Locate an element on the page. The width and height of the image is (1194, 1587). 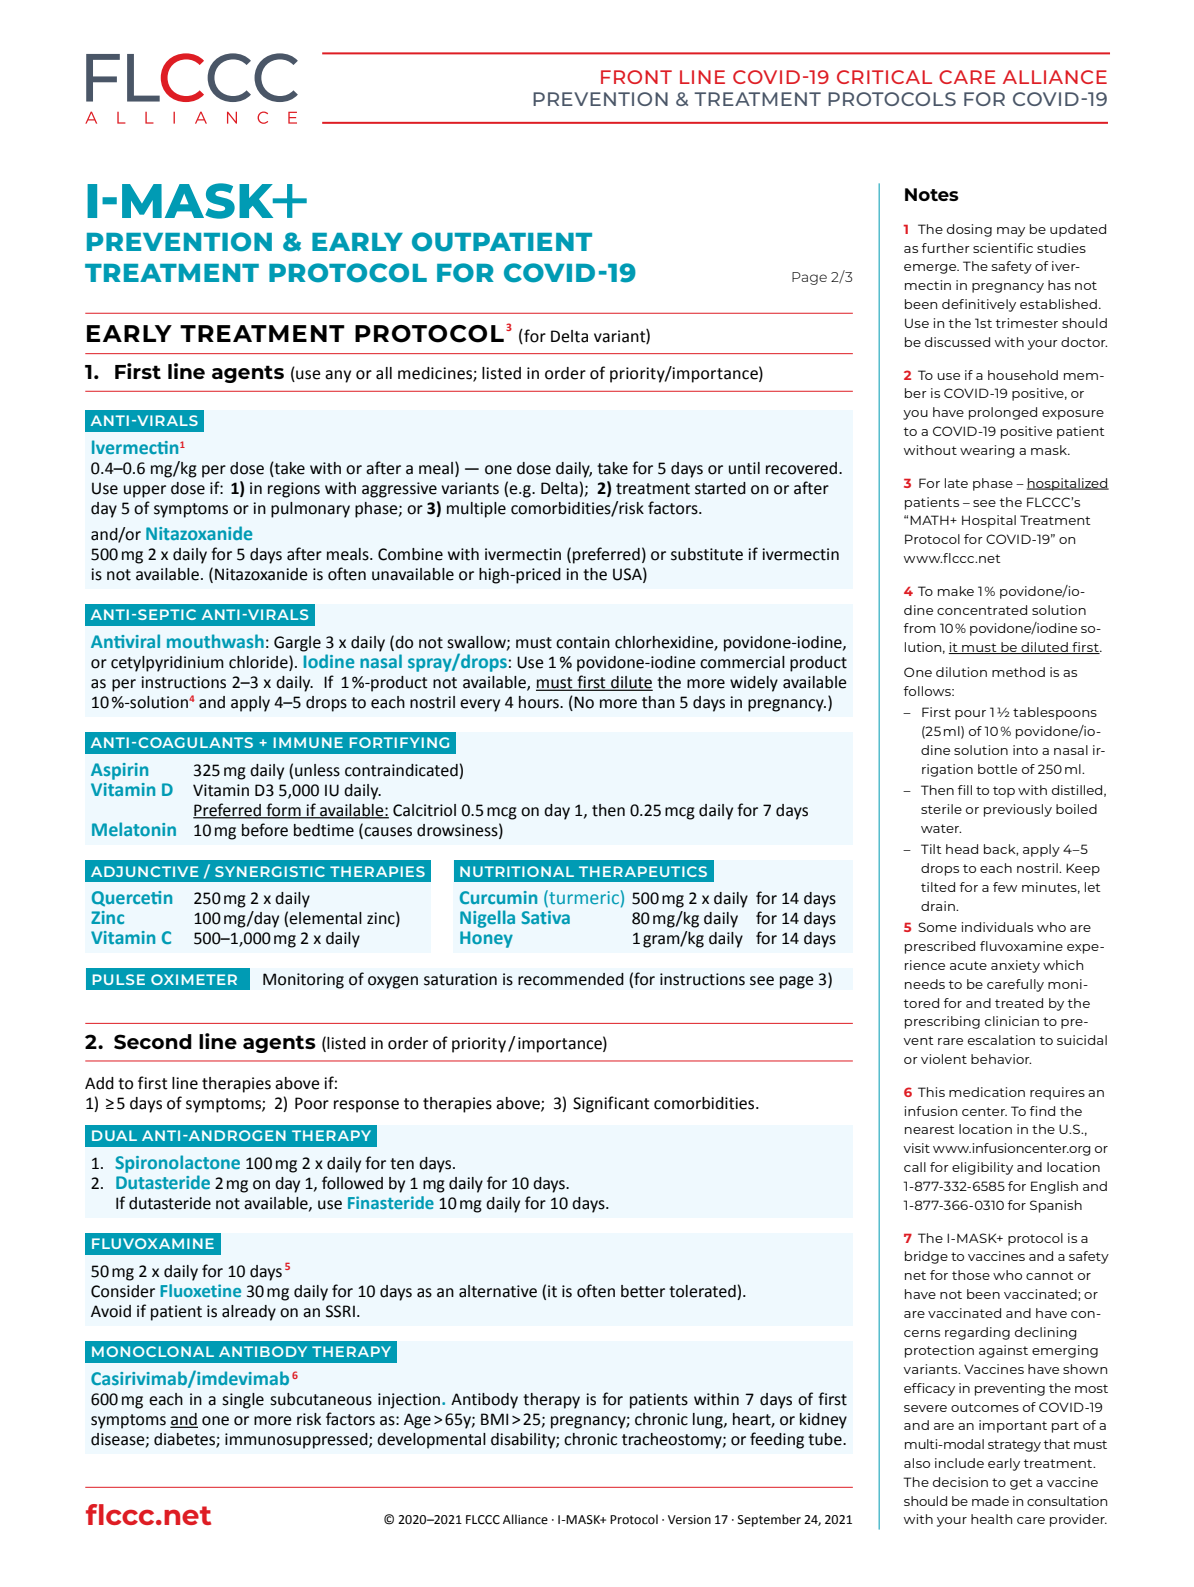
THERAPEUTICS is located at coordinates (643, 871).
